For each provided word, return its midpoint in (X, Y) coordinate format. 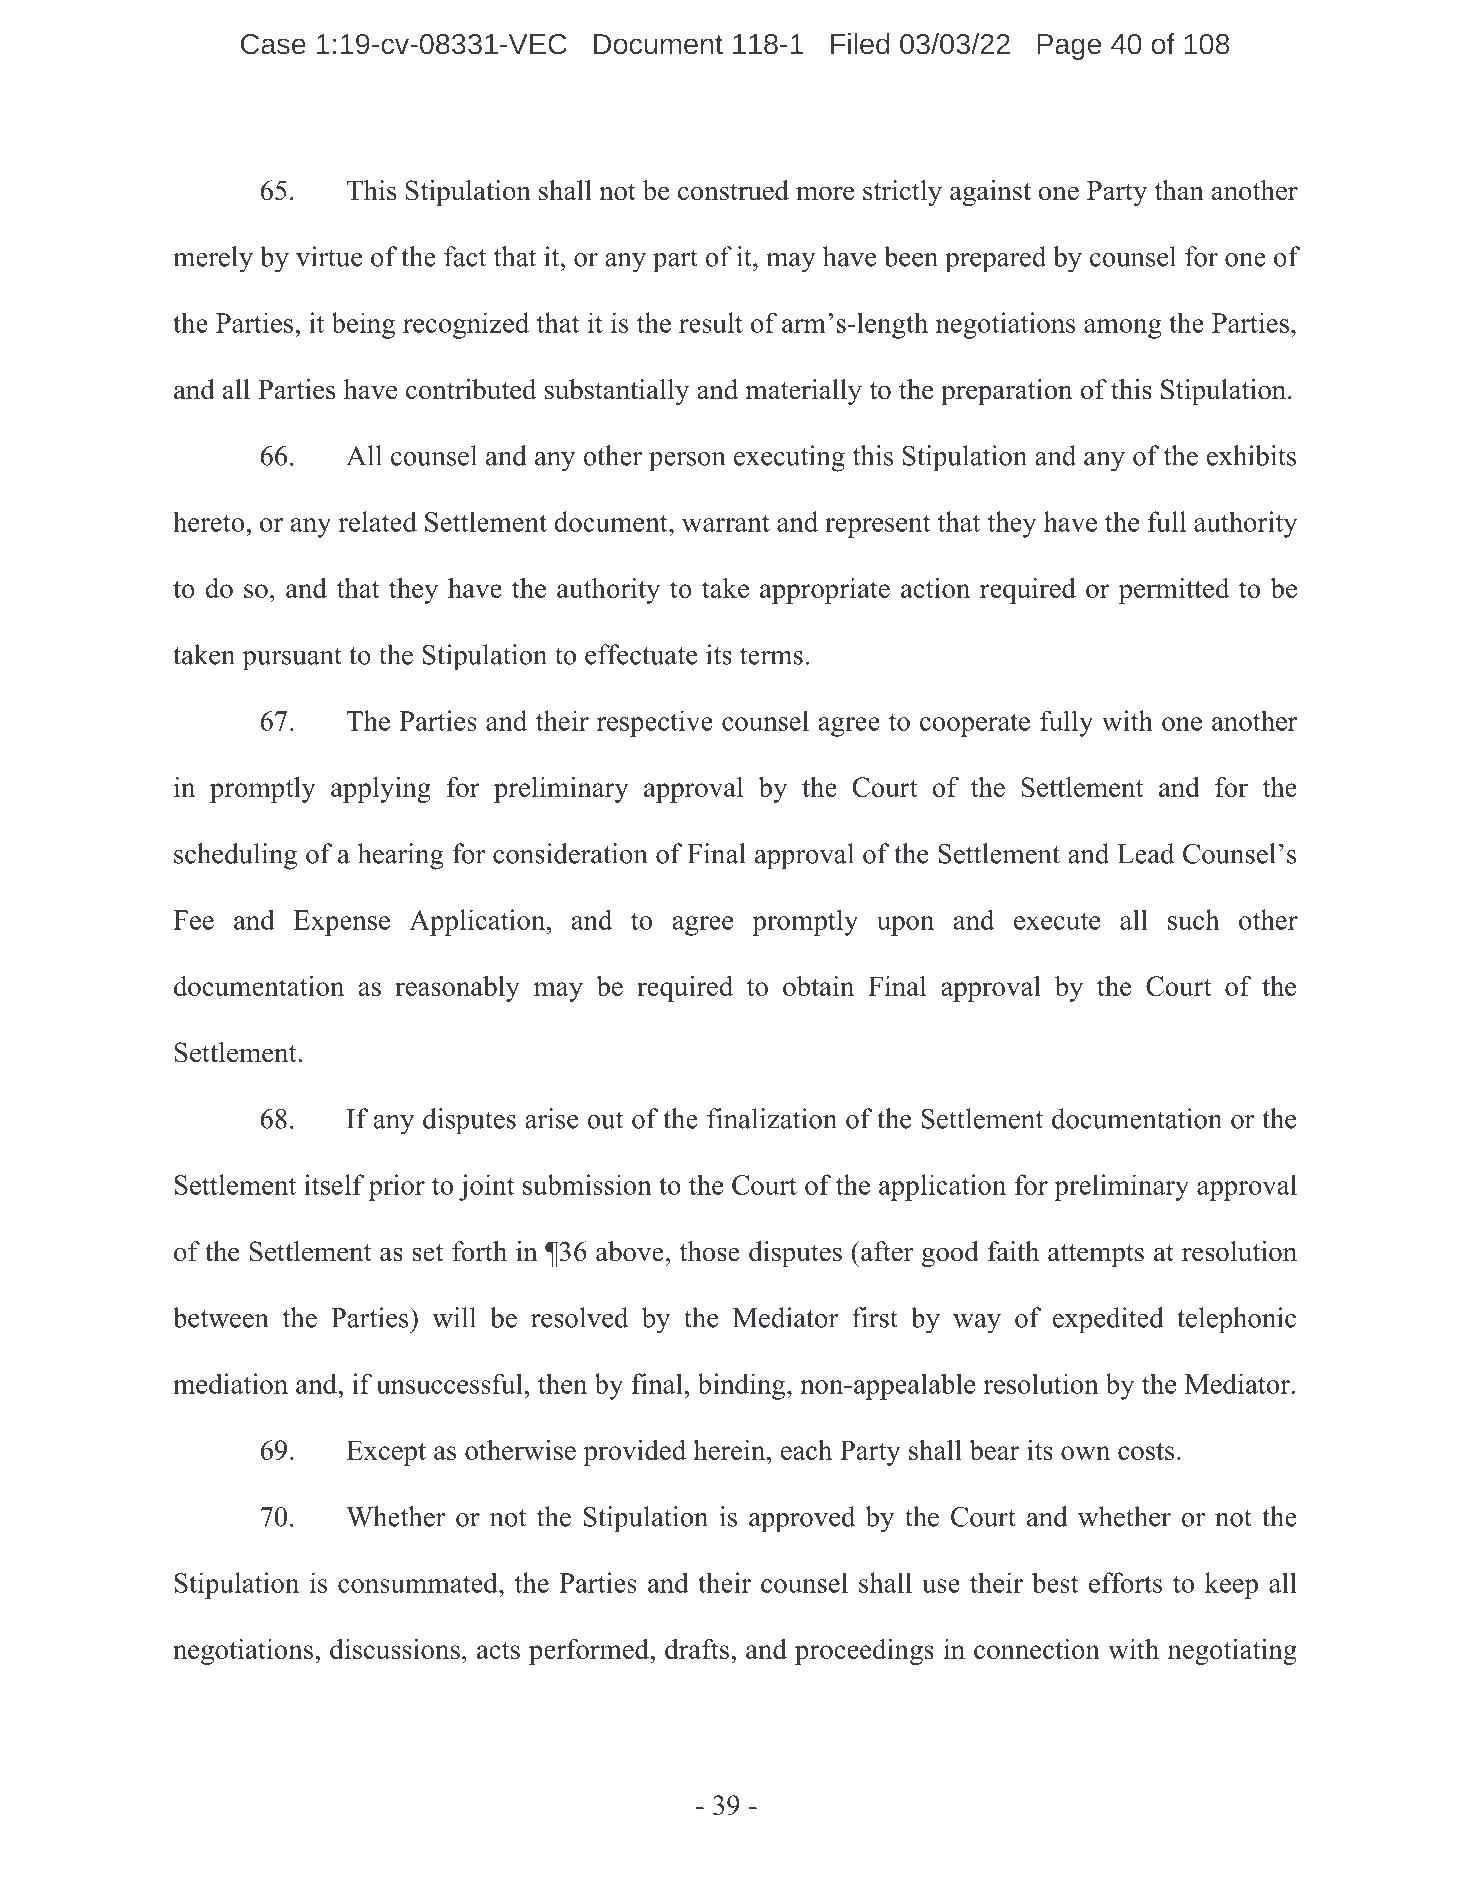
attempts (1096, 1255)
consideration (570, 853)
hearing (401, 856)
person (687, 462)
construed (733, 190)
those (709, 1251)
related (378, 521)
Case (273, 44)
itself (334, 1184)
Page (1069, 47)
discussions (395, 1649)
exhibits (1251, 455)
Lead (1145, 853)
